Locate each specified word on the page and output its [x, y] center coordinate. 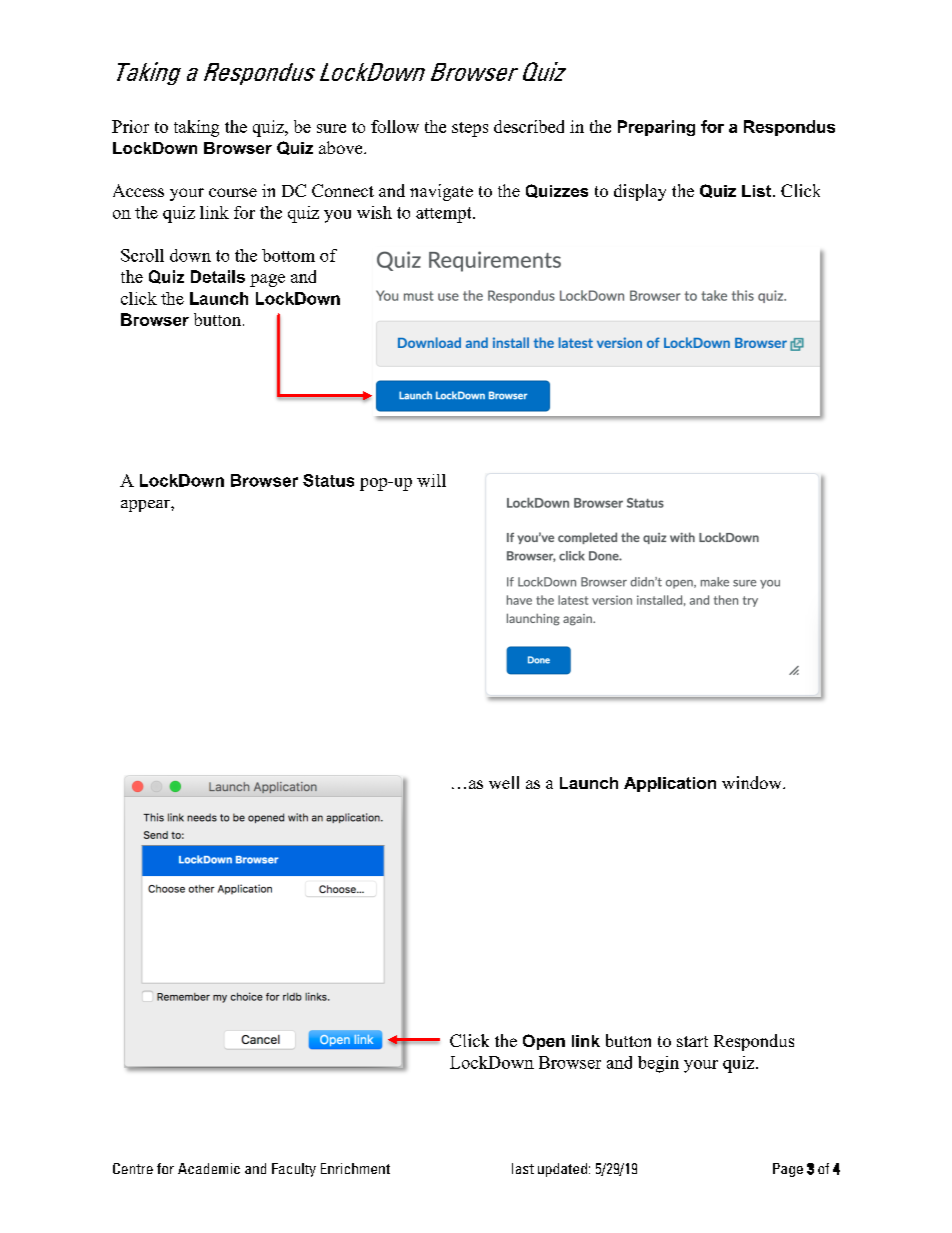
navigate [441, 192]
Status [328, 480]
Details [218, 276]
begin [658, 1064]
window [753, 782]
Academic [209, 1168]
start [692, 1041]
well [504, 782]
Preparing [656, 128]
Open [544, 1042]
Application [670, 784]
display [640, 192]
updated [562, 1170]
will [431, 480]
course [233, 192]
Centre [133, 1168]
